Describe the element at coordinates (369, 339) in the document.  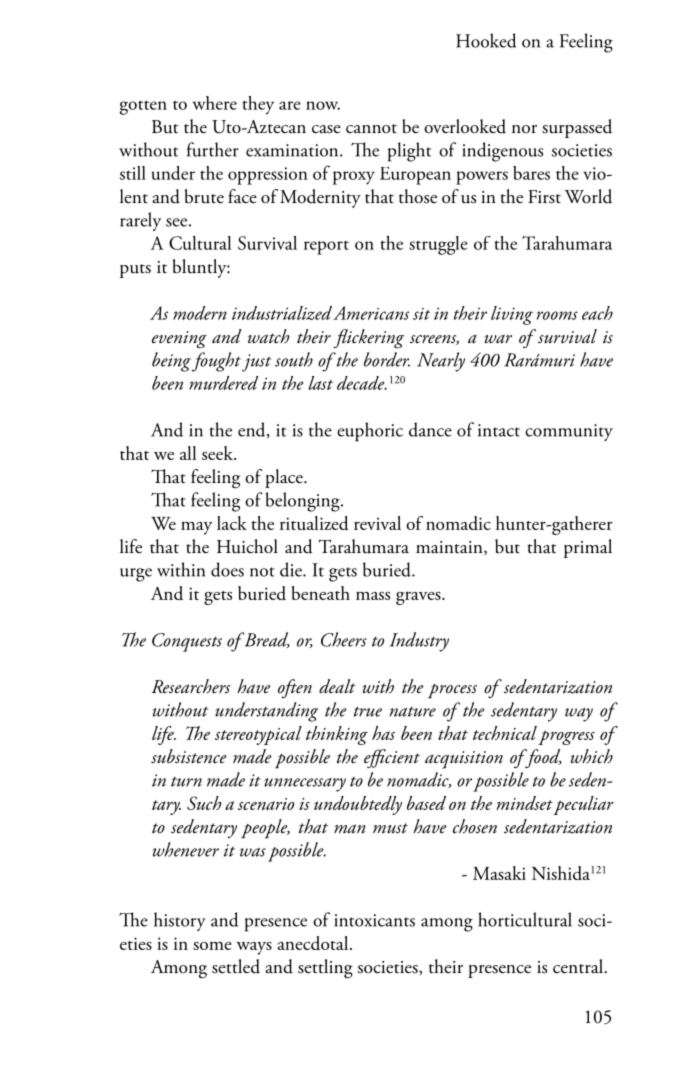
I see `flickering` at that location.
